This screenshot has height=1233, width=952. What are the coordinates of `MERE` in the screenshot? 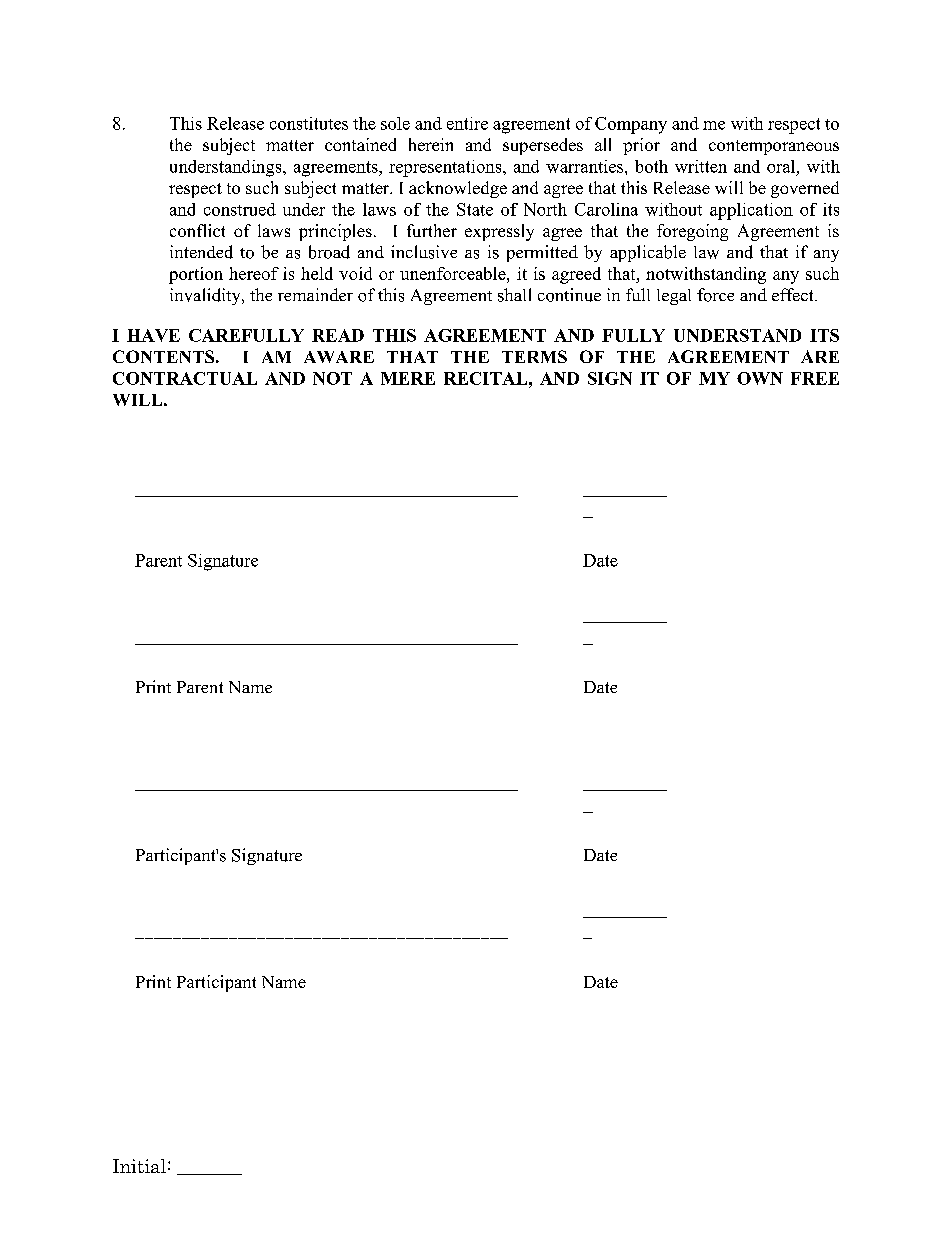 It's located at (408, 378).
